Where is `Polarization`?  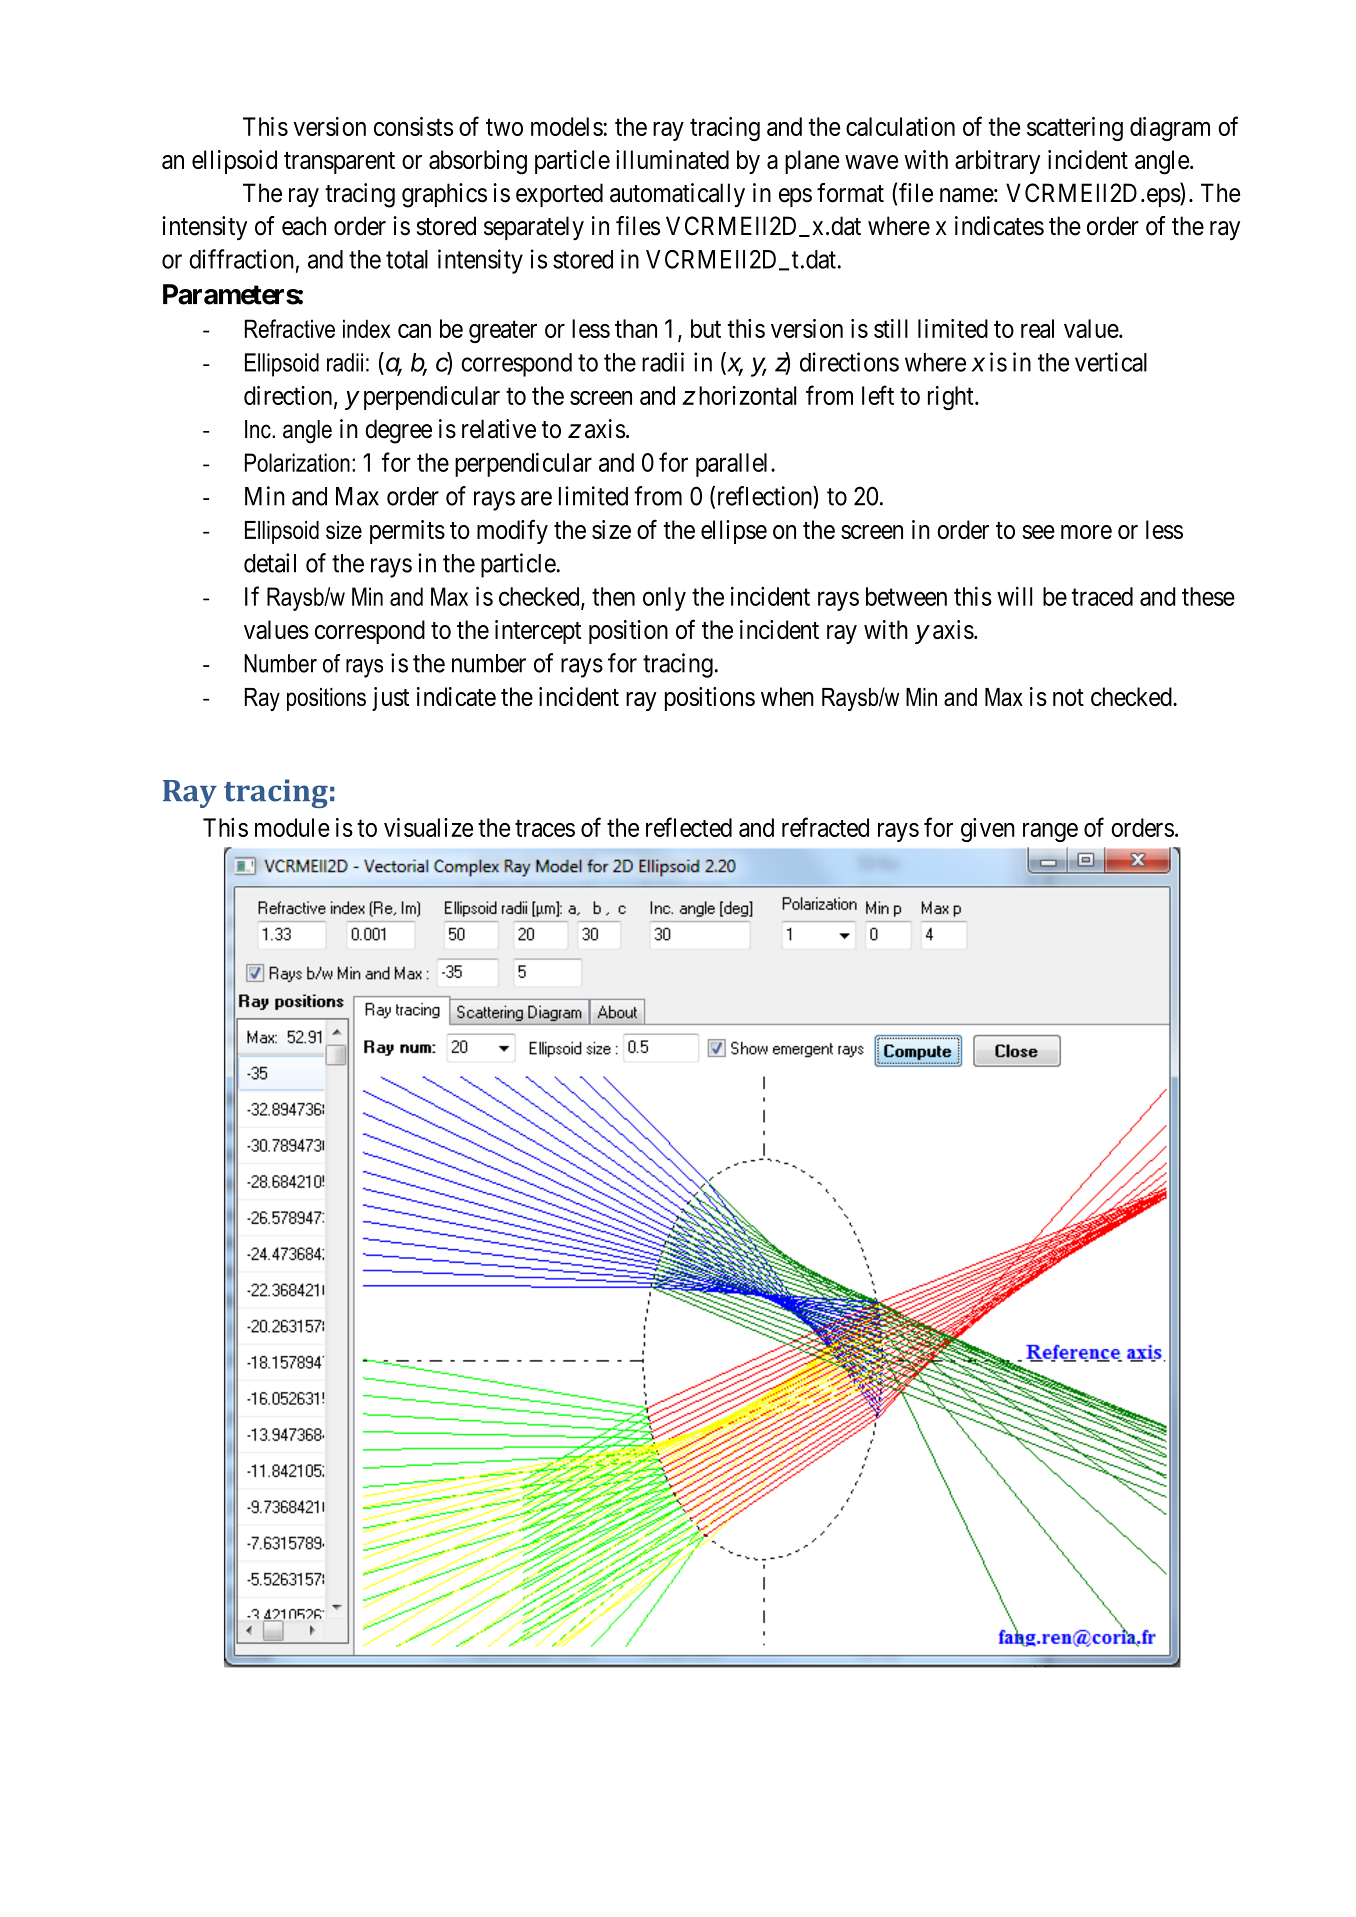
Polarization is located at coordinates (297, 462).
